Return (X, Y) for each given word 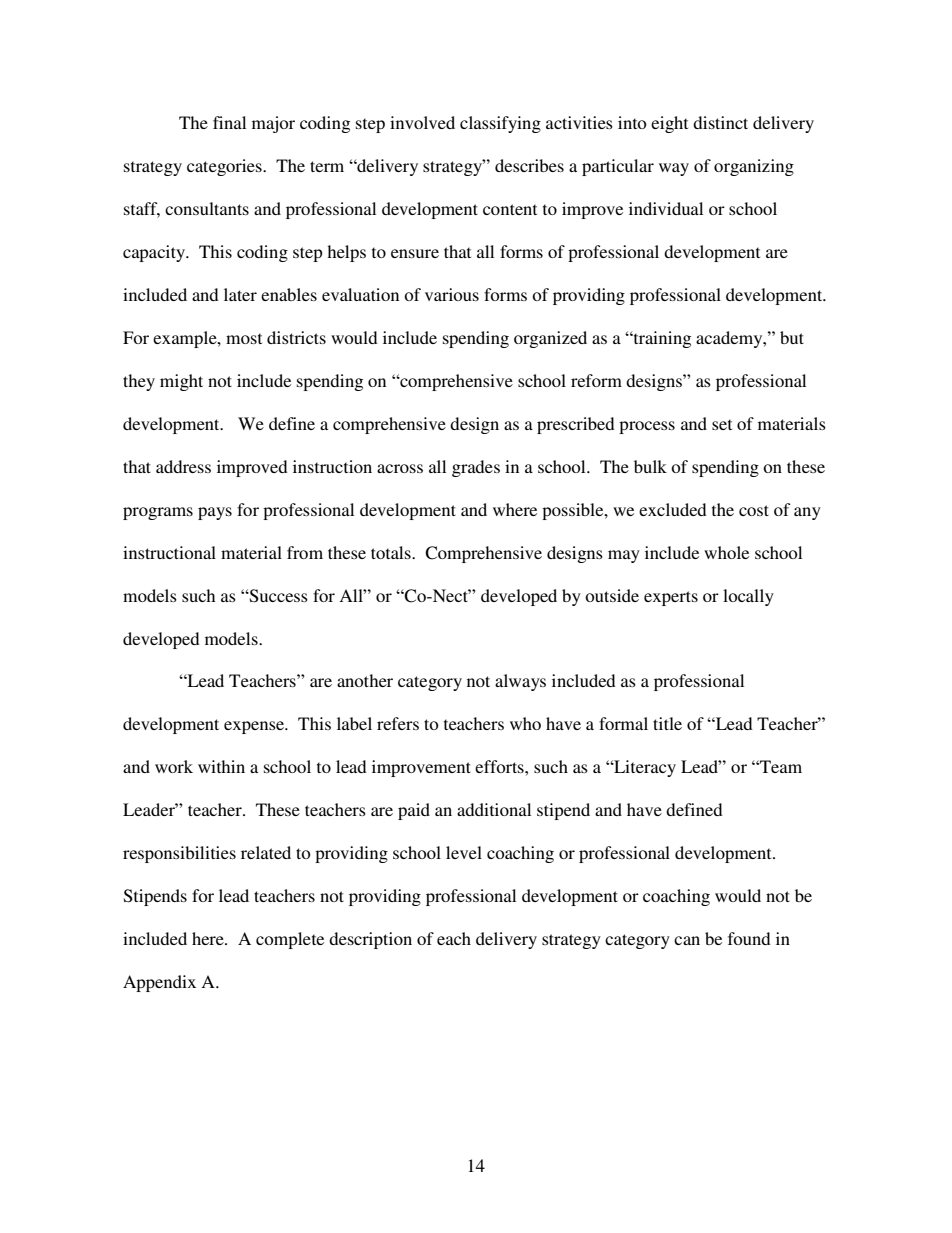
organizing (754, 167)
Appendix (159, 983)
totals (392, 552)
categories (225, 167)
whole (726, 552)
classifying (500, 124)
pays (215, 513)
